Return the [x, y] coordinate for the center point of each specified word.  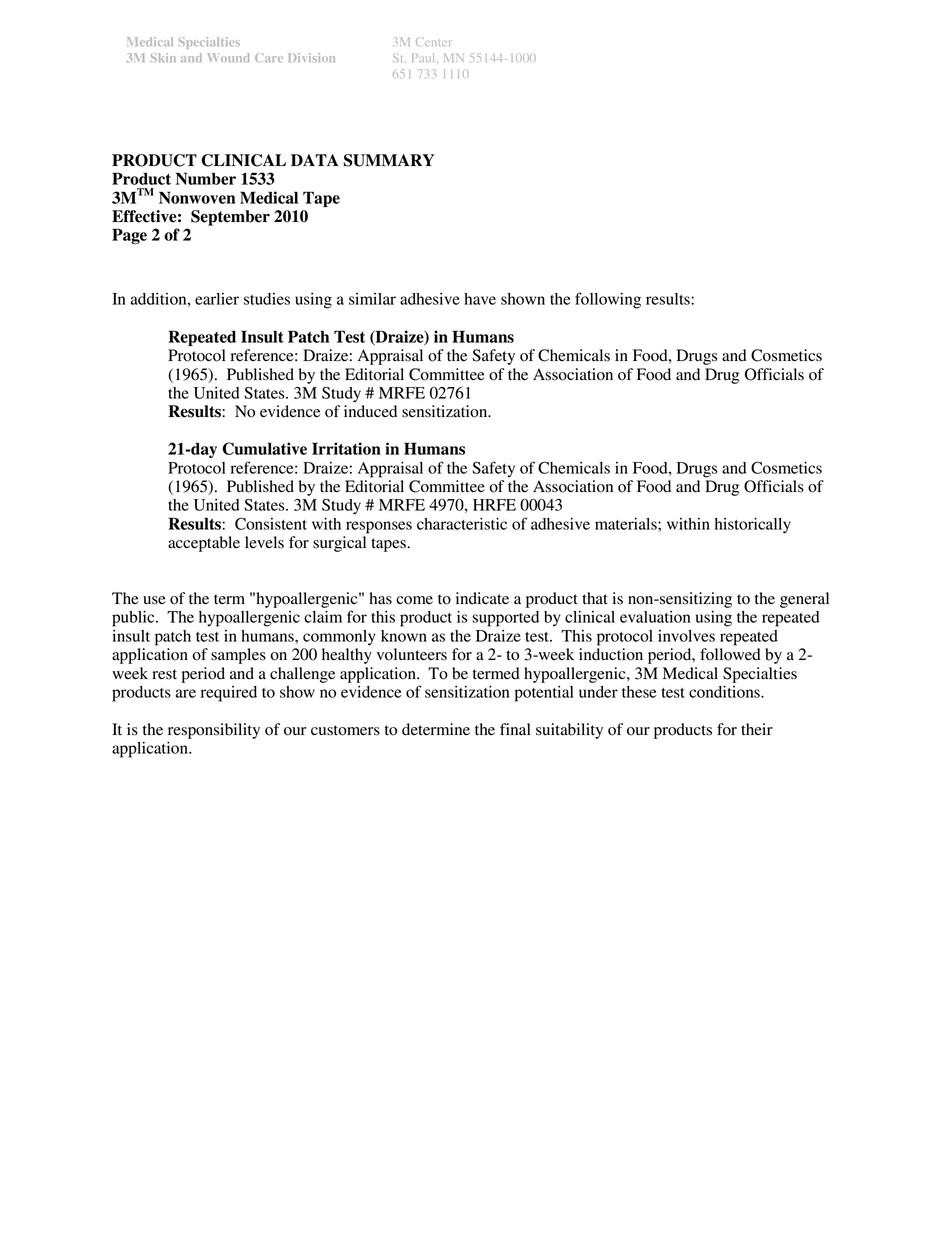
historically [753, 526]
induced [370, 411]
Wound [228, 57]
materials [627, 524]
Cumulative [264, 448]
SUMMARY [389, 160]
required [229, 694]
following [608, 300]
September [230, 218]
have [480, 299]
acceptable [204, 544]
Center [434, 42]
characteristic [462, 524]
